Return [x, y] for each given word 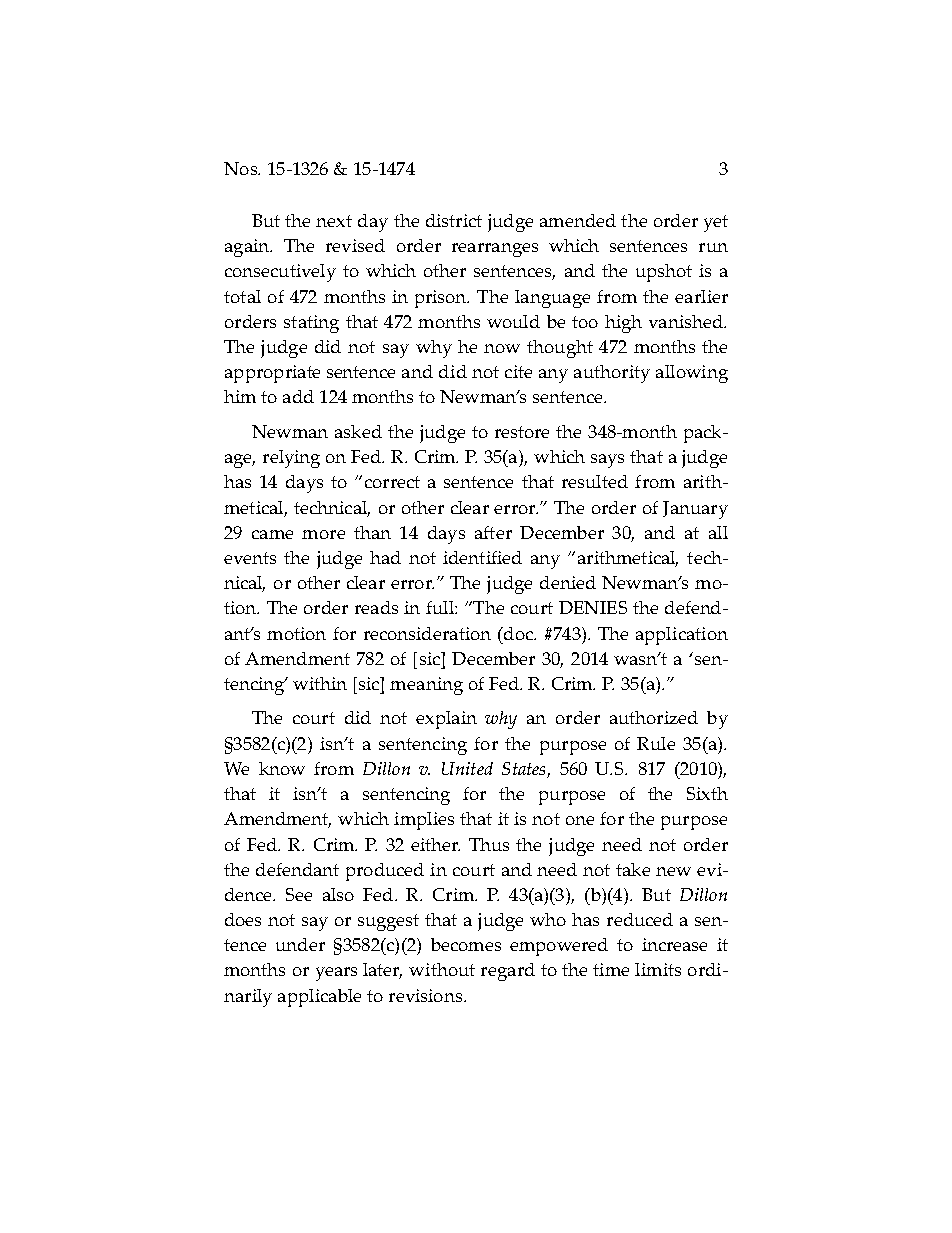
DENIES [593, 607]
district [454, 220]
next [334, 221]
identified [482, 557]
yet [716, 223]
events [250, 558]
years [336, 974]
